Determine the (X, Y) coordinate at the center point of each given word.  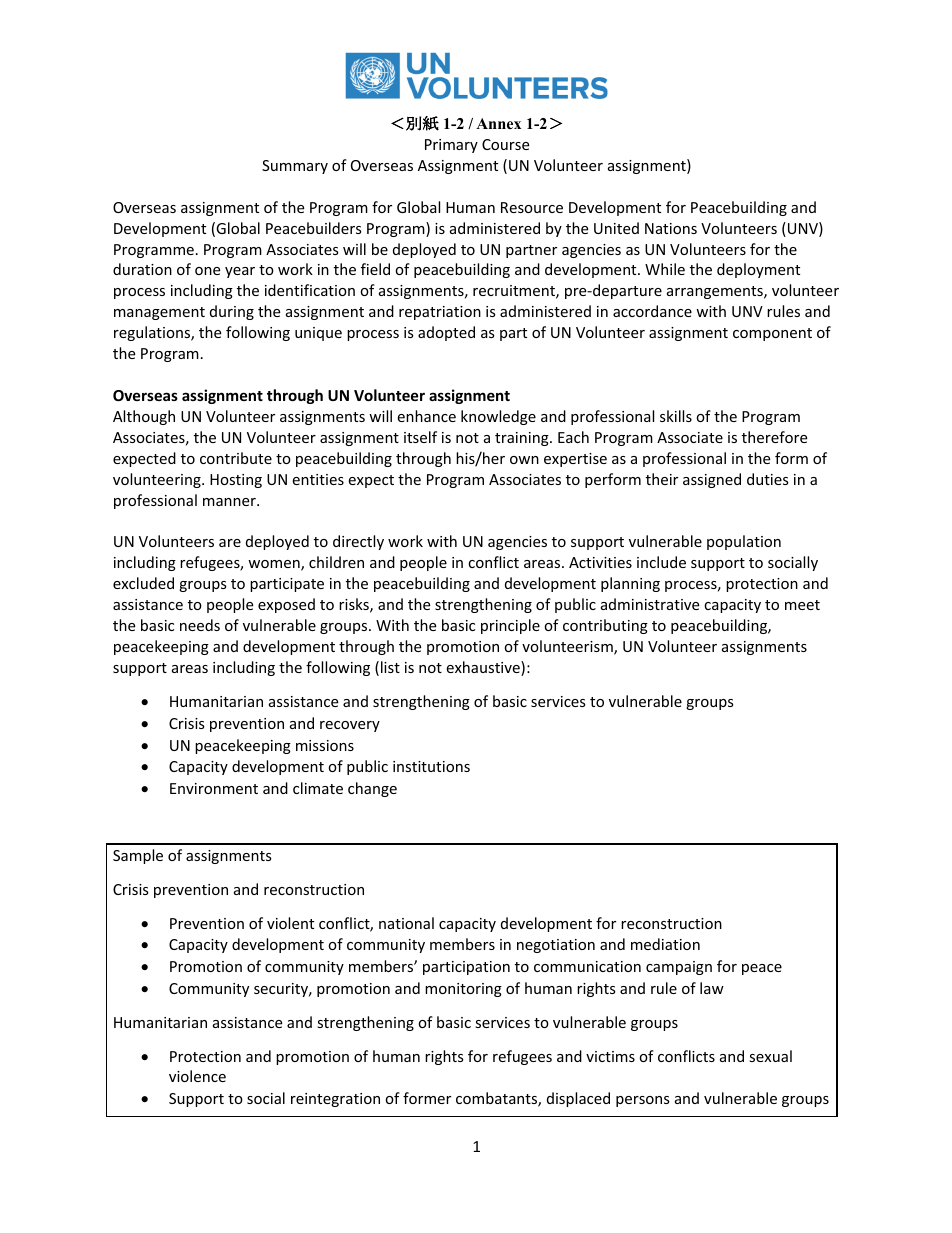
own (524, 460)
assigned (712, 480)
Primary (451, 146)
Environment (214, 788)
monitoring (463, 990)
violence (197, 1076)
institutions (431, 766)
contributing (605, 626)
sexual (770, 1056)
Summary (295, 167)
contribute (236, 458)
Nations (671, 228)
